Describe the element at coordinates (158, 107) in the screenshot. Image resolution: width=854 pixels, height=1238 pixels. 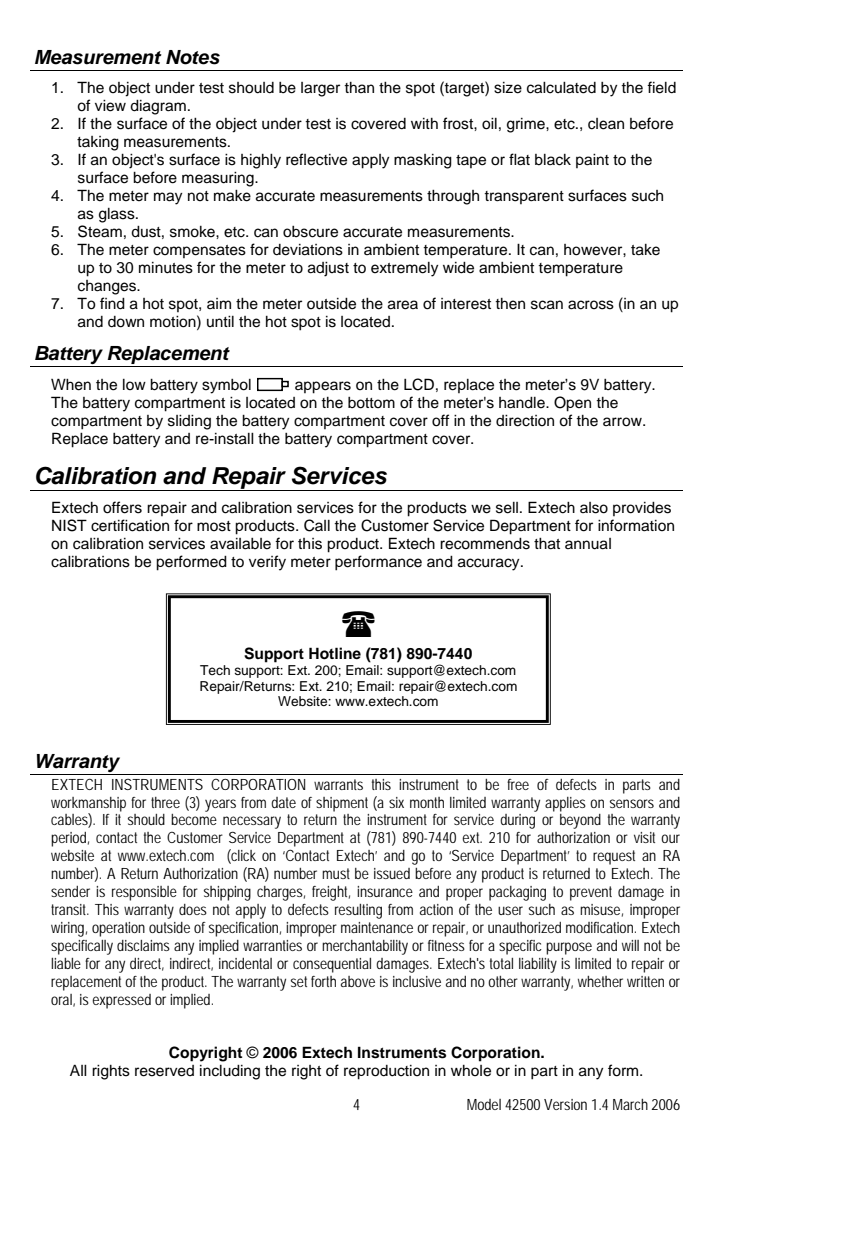
I see `diagram` at that location.
